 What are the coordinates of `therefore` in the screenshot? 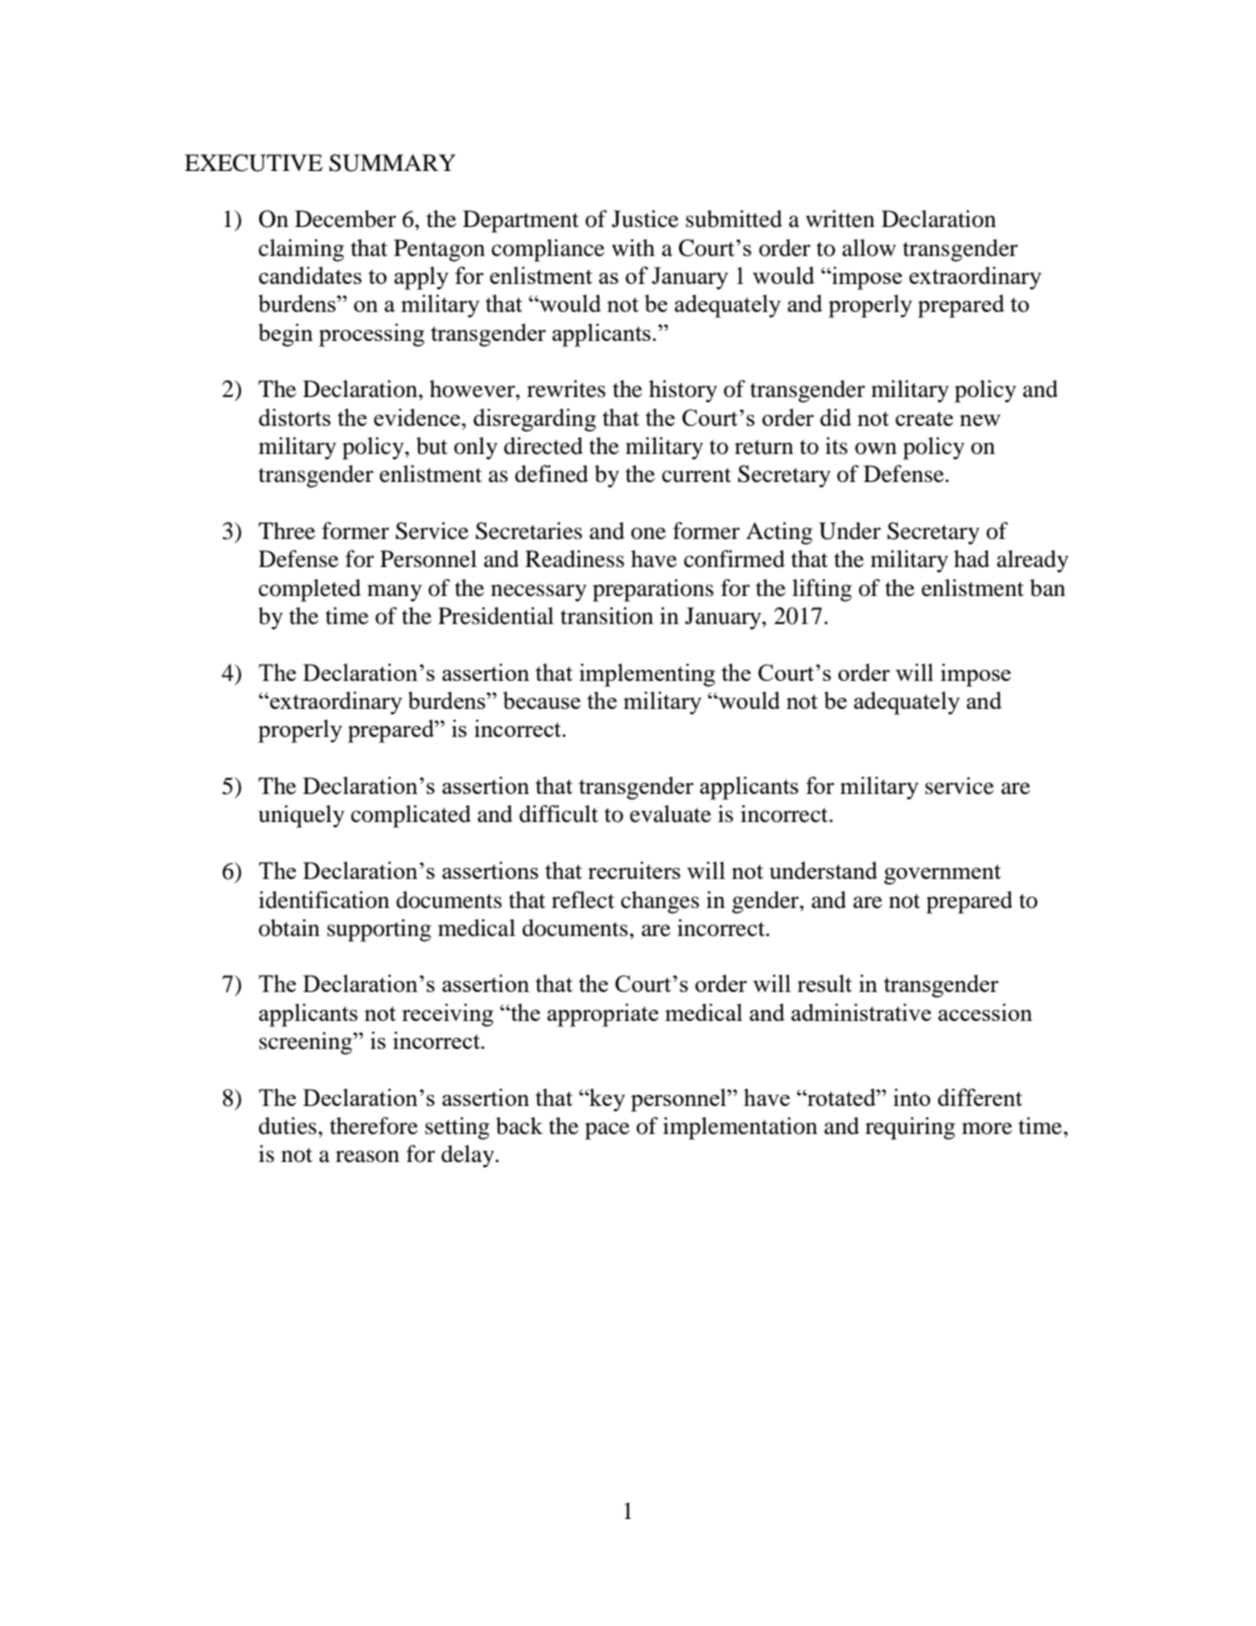 It's located at (374, 1126).
